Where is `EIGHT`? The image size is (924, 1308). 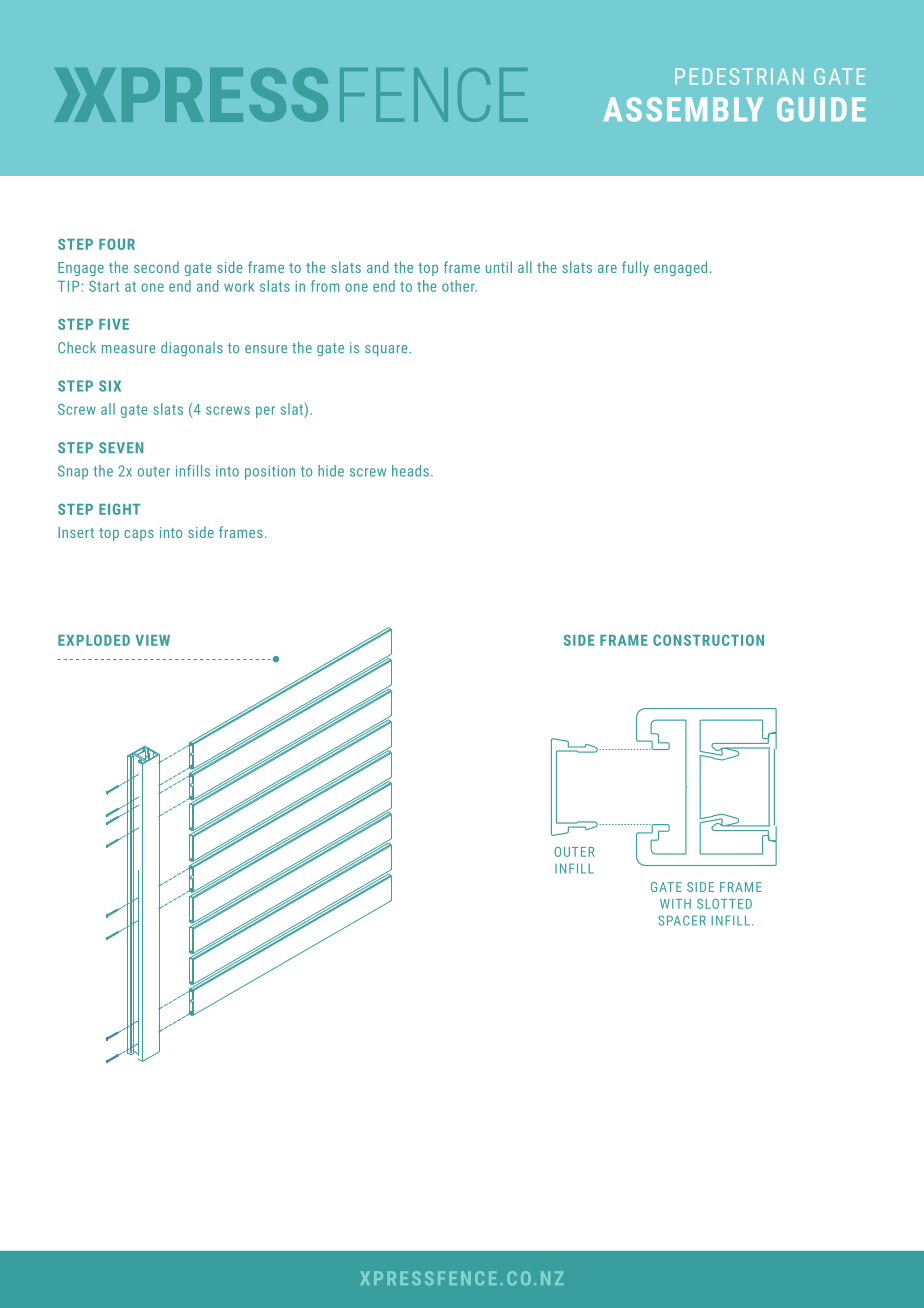 EIGHT is located at coordinates (119, 509).
